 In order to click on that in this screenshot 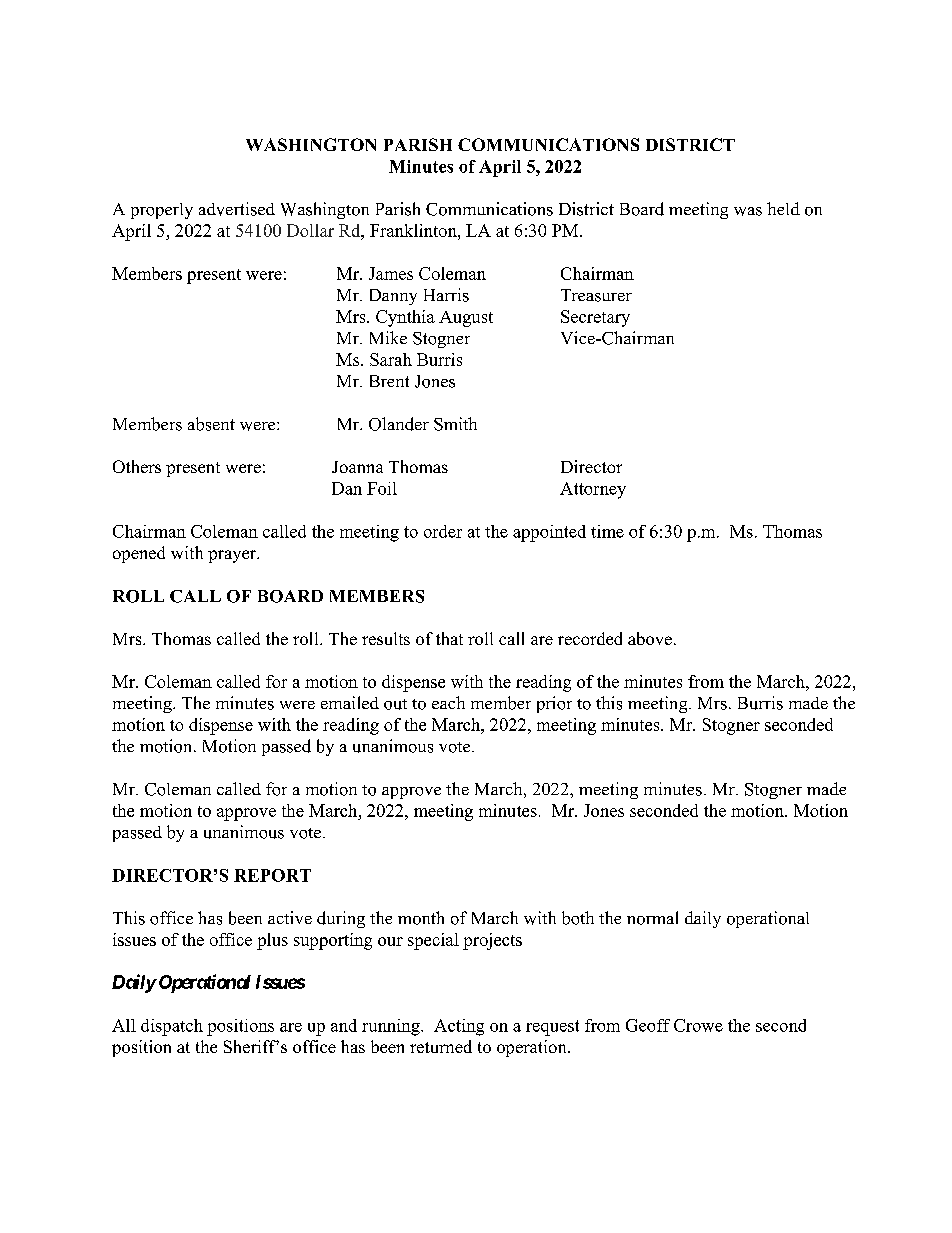, I will do `click(449, 638)`.
